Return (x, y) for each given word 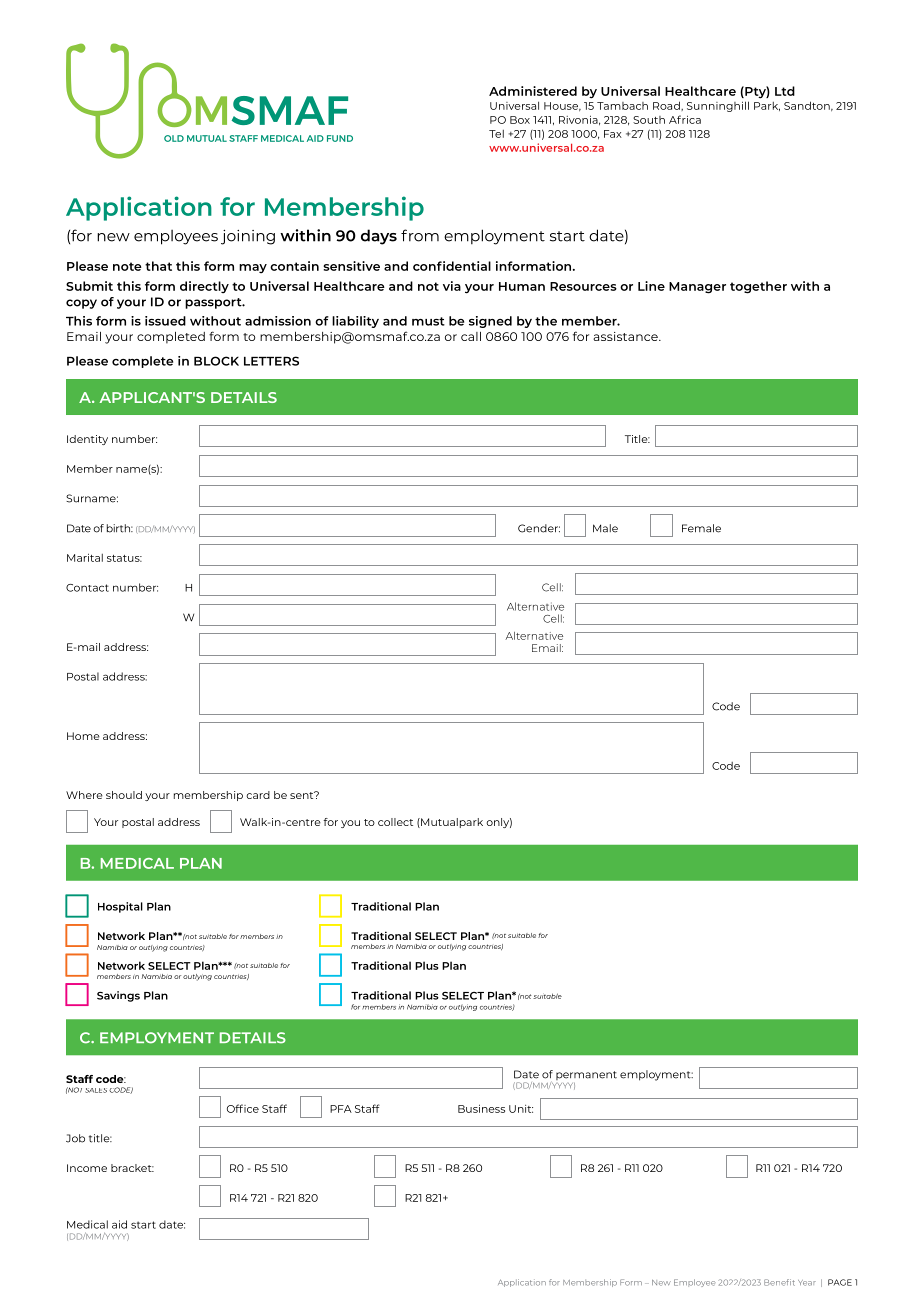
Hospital (120, 907)
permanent (586, 1075)
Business (481, 1108)
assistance (626, 336)
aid (119, 1224)
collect (395, 822)
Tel (496, 134)
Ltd (785, 91)
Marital (85, 557)
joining (248, 237)
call (471, 336)
